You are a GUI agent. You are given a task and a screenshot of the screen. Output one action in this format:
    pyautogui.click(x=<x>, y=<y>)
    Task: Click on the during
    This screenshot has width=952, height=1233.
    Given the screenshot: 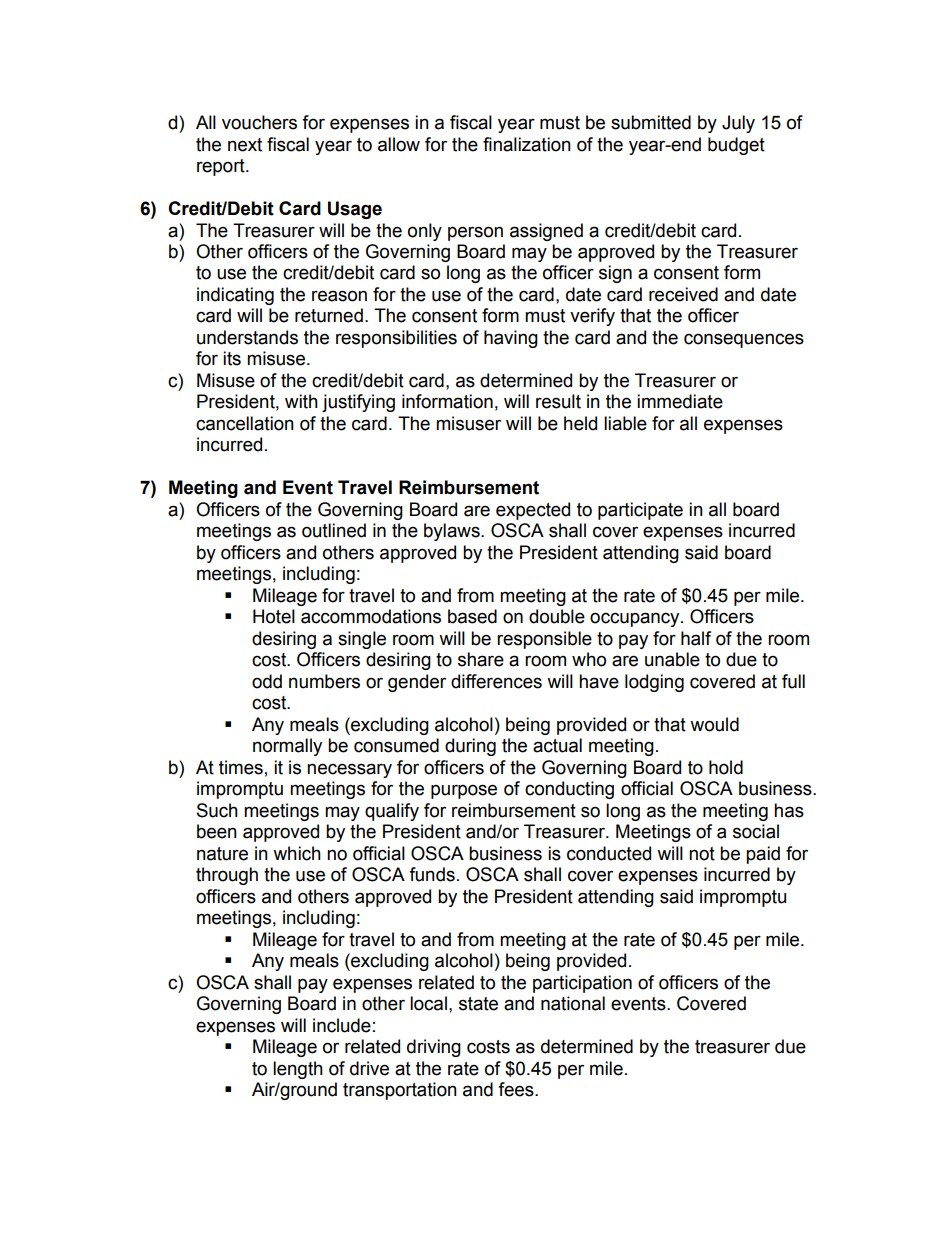 What is the action you would take?
    pyautogui.click(x=470, y=747)
